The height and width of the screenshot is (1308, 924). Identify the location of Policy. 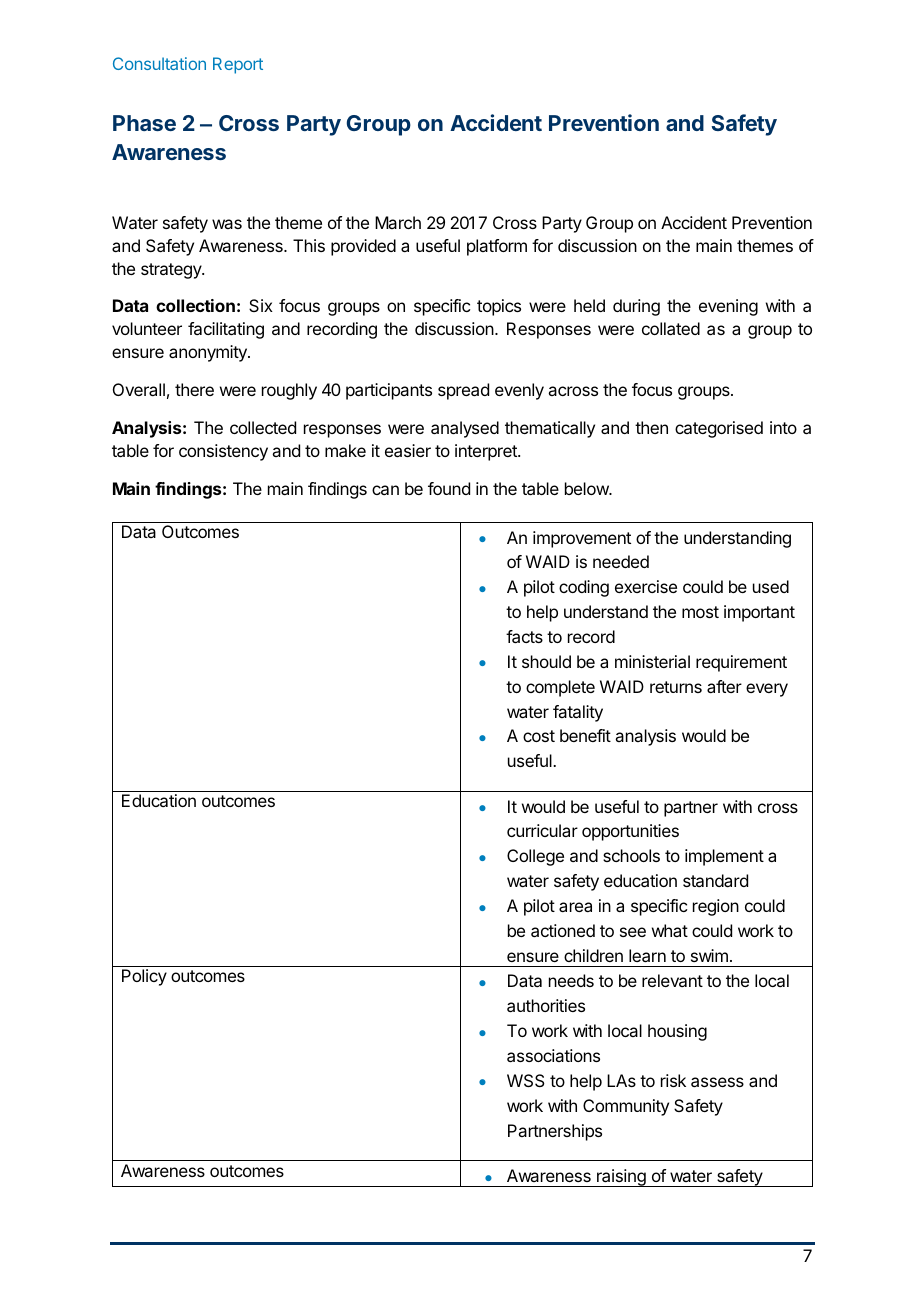
(144, 977).
